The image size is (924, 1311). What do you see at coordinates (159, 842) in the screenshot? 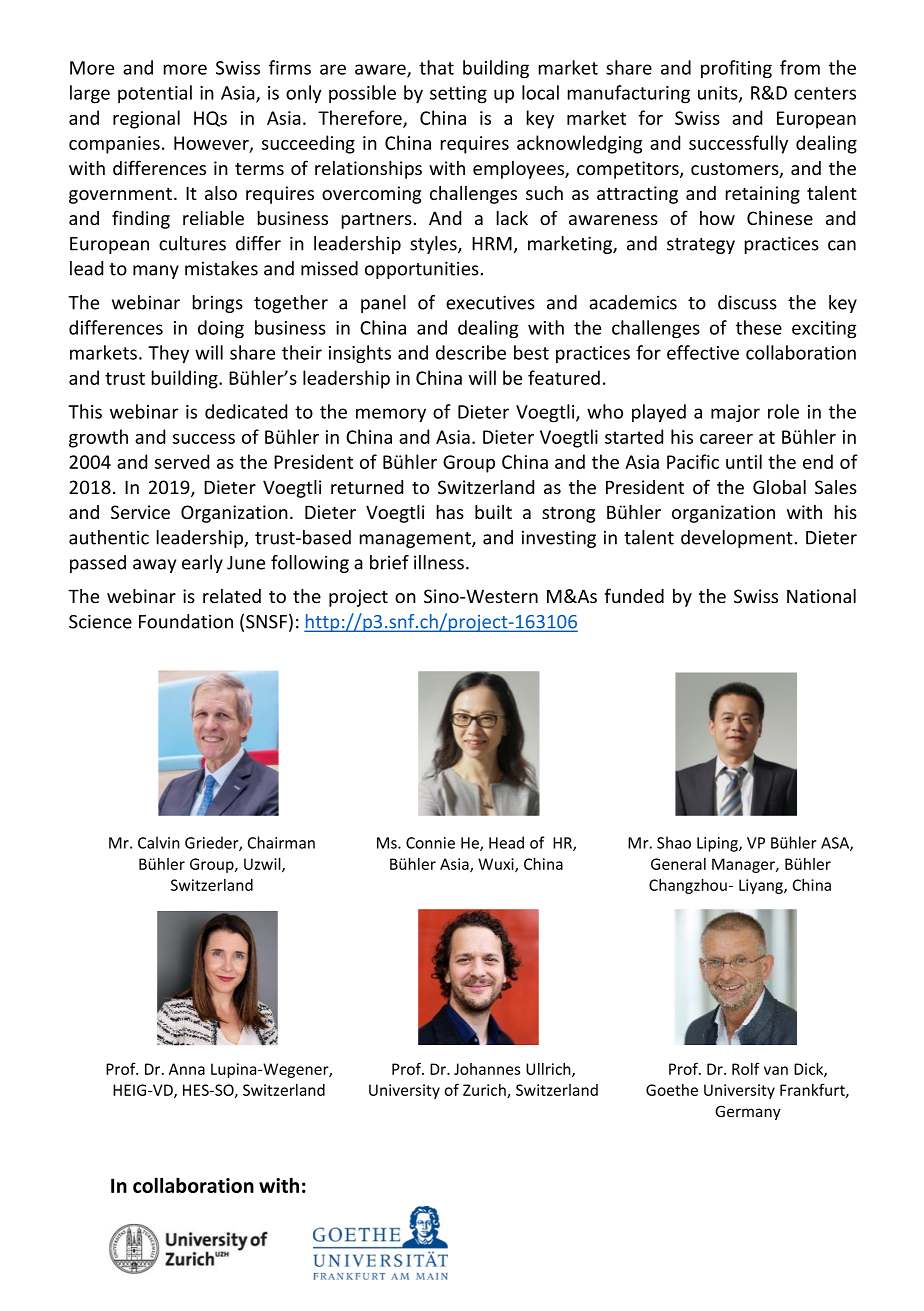
I see `Calvin` at bounding box center [159, 842].
